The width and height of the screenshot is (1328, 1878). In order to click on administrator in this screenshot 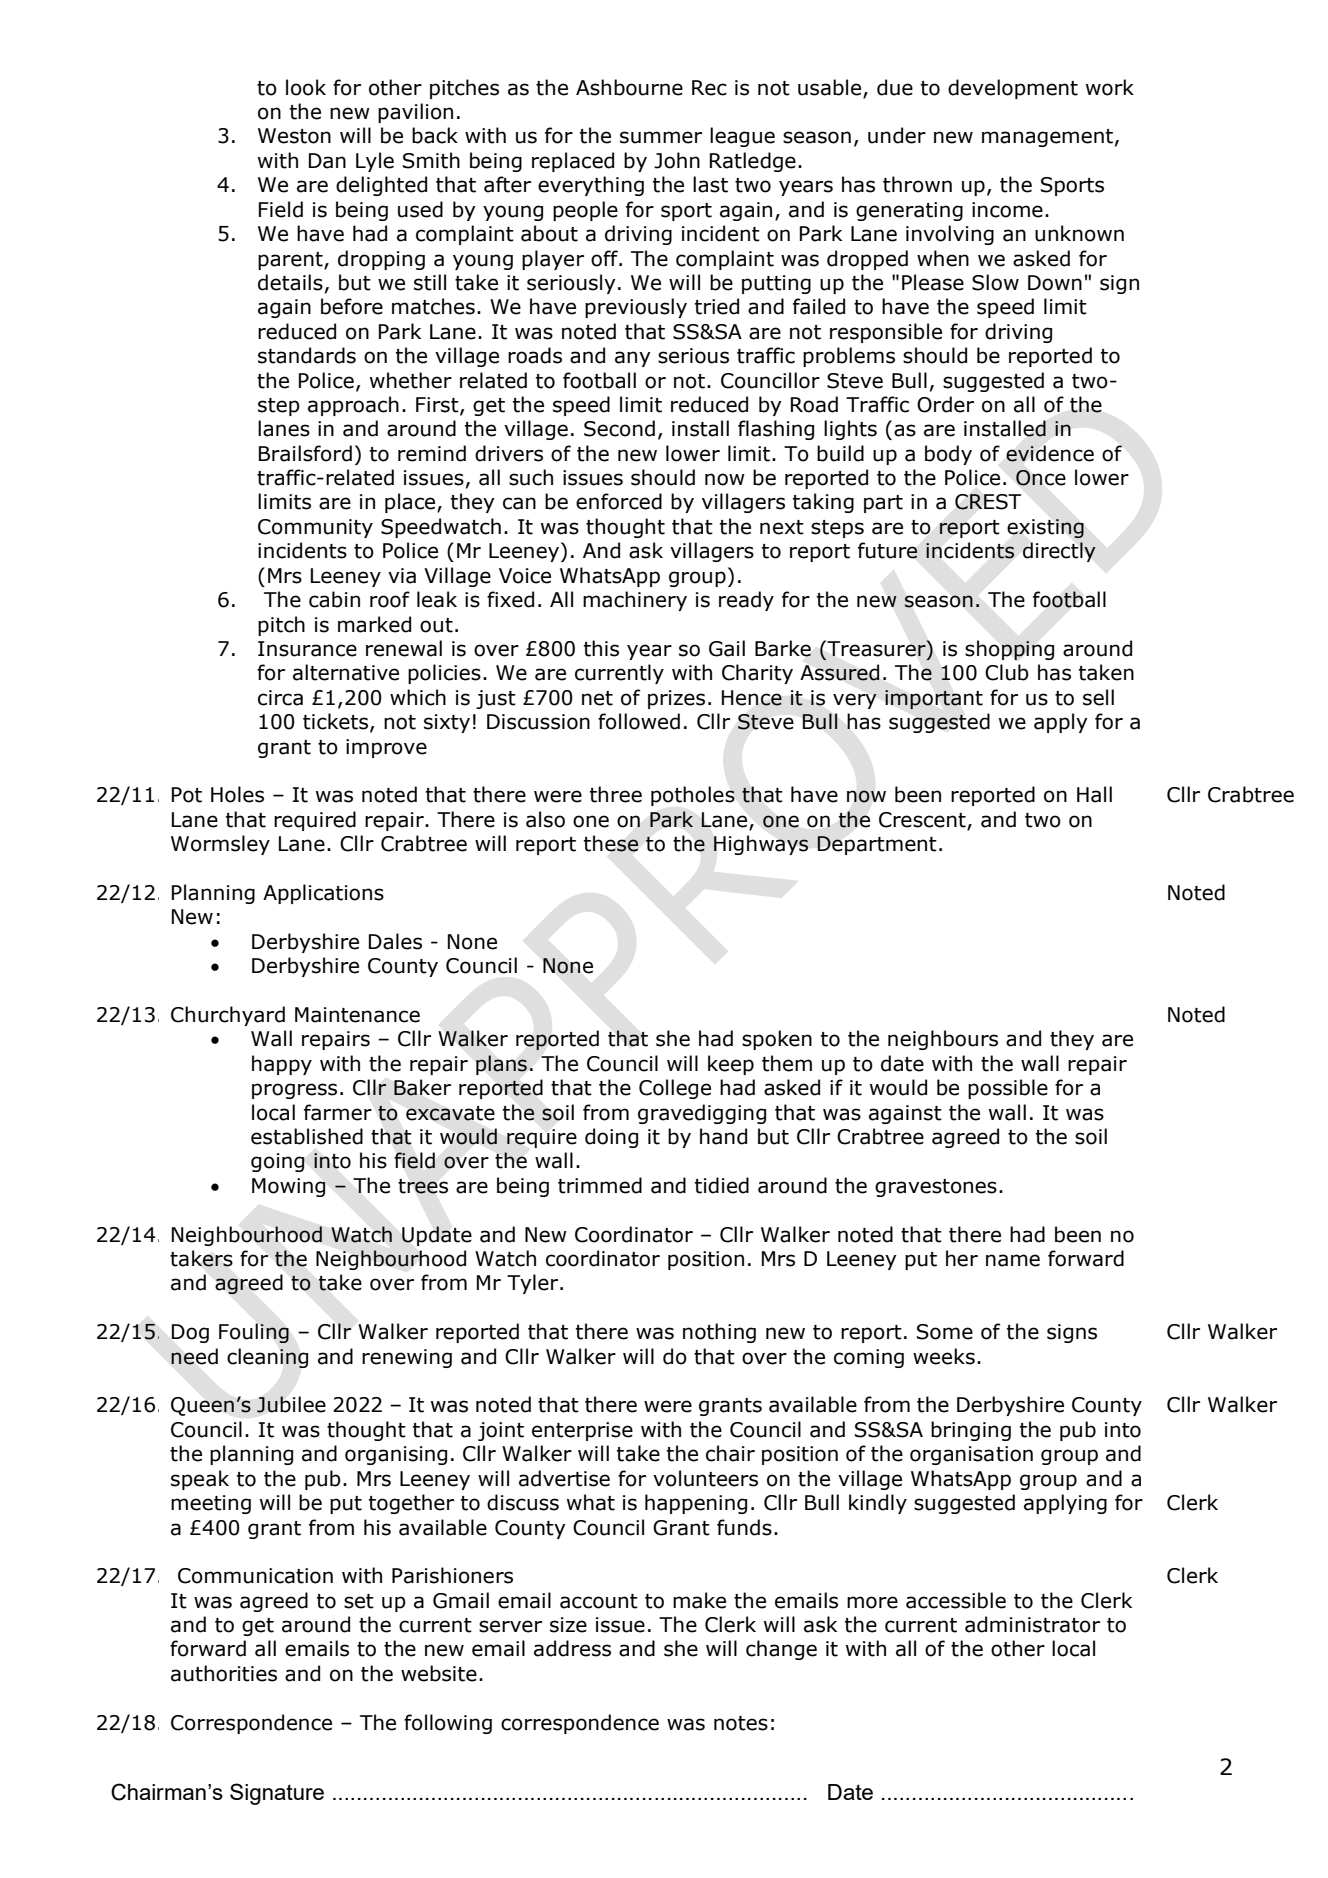, I will do `click(1032, 1624)`.
